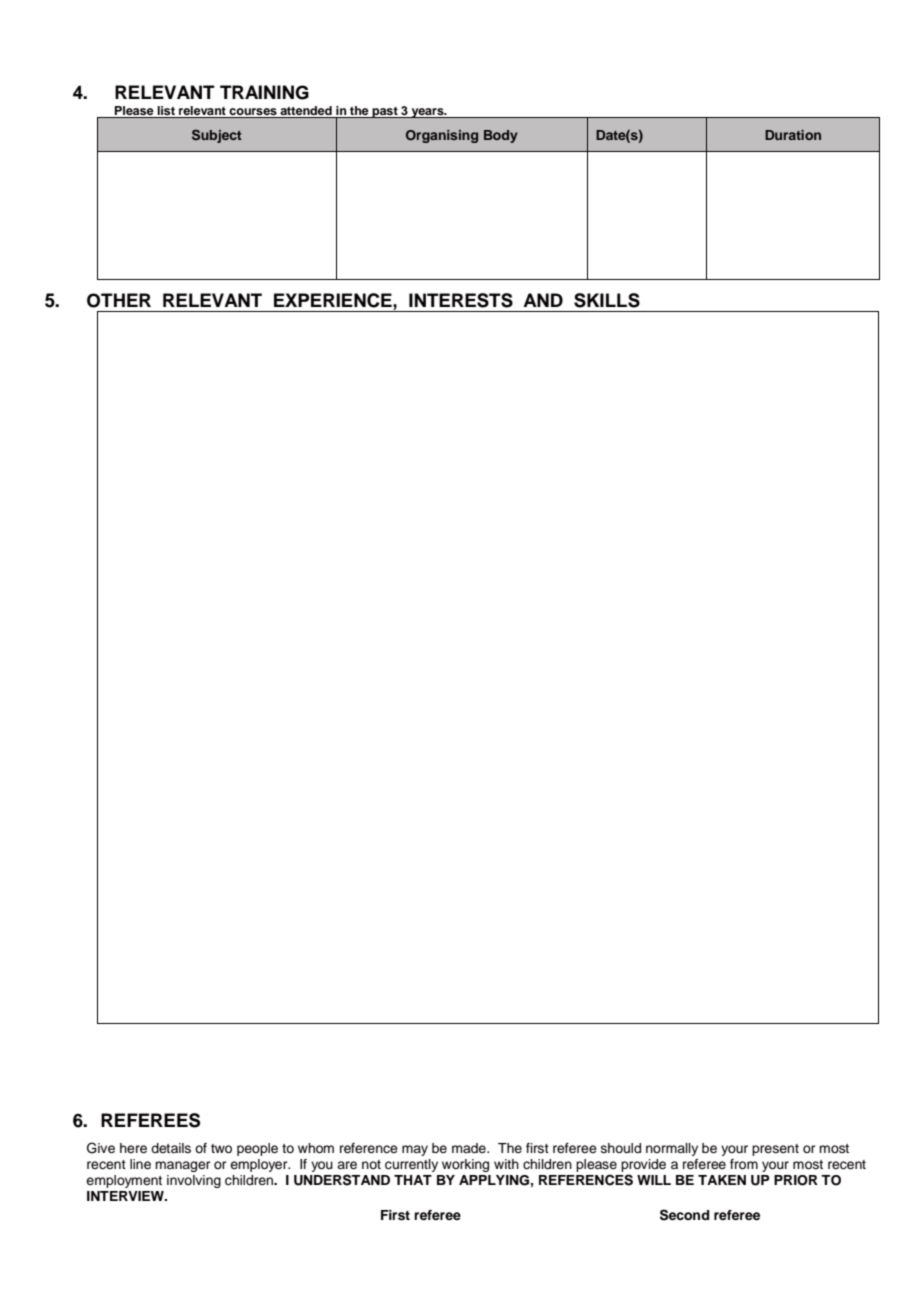 The width and height of the document is (924, 1307). I want to click on INTERESTS, so click(461, 300).
